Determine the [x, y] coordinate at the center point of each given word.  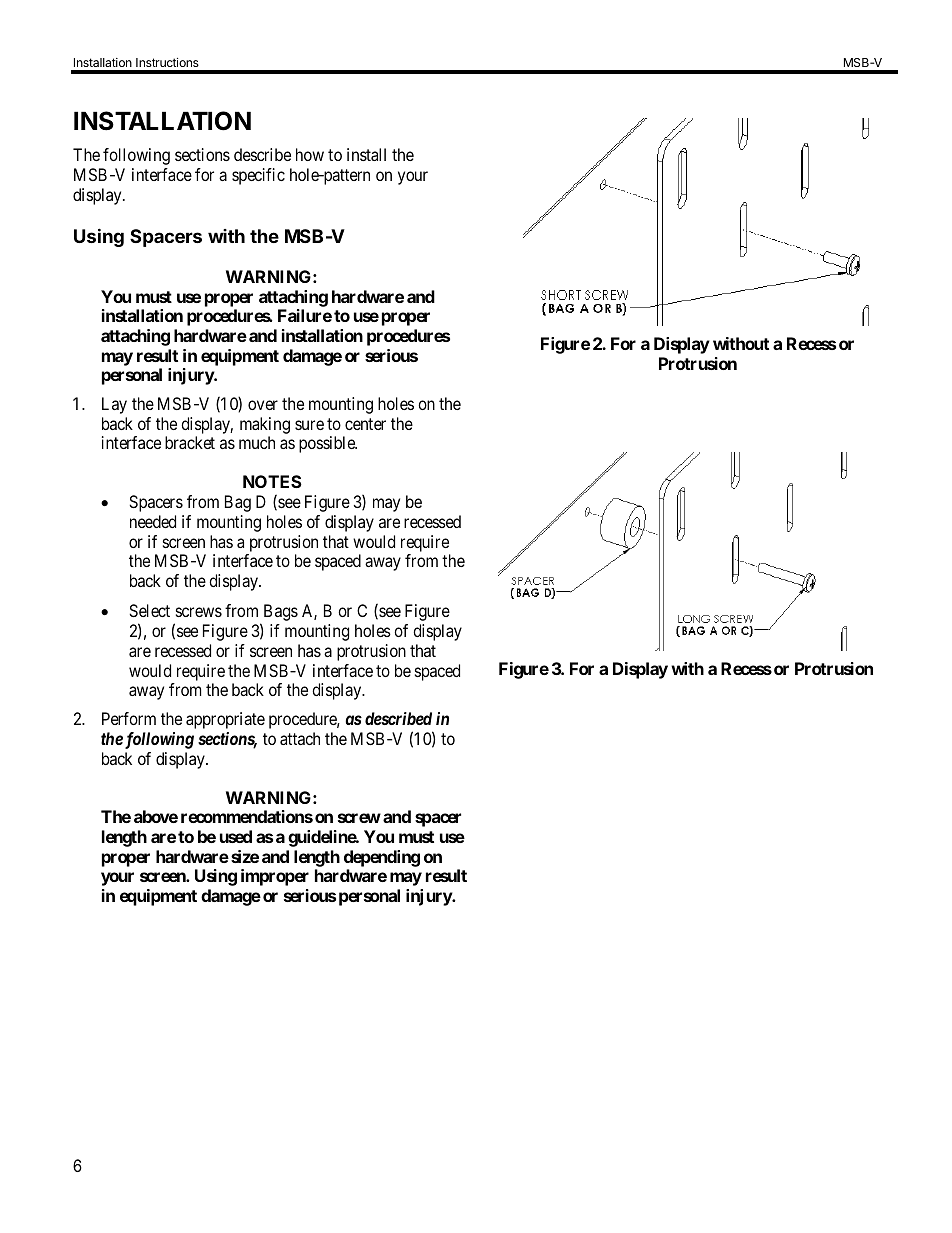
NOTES [272, 481]
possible [328, 444]
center [365, 424]
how [310, 154]
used [236, 836]
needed [153, 521]
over [263, 405]
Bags [281, 612]
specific [258, 176]
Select [149, 610]
